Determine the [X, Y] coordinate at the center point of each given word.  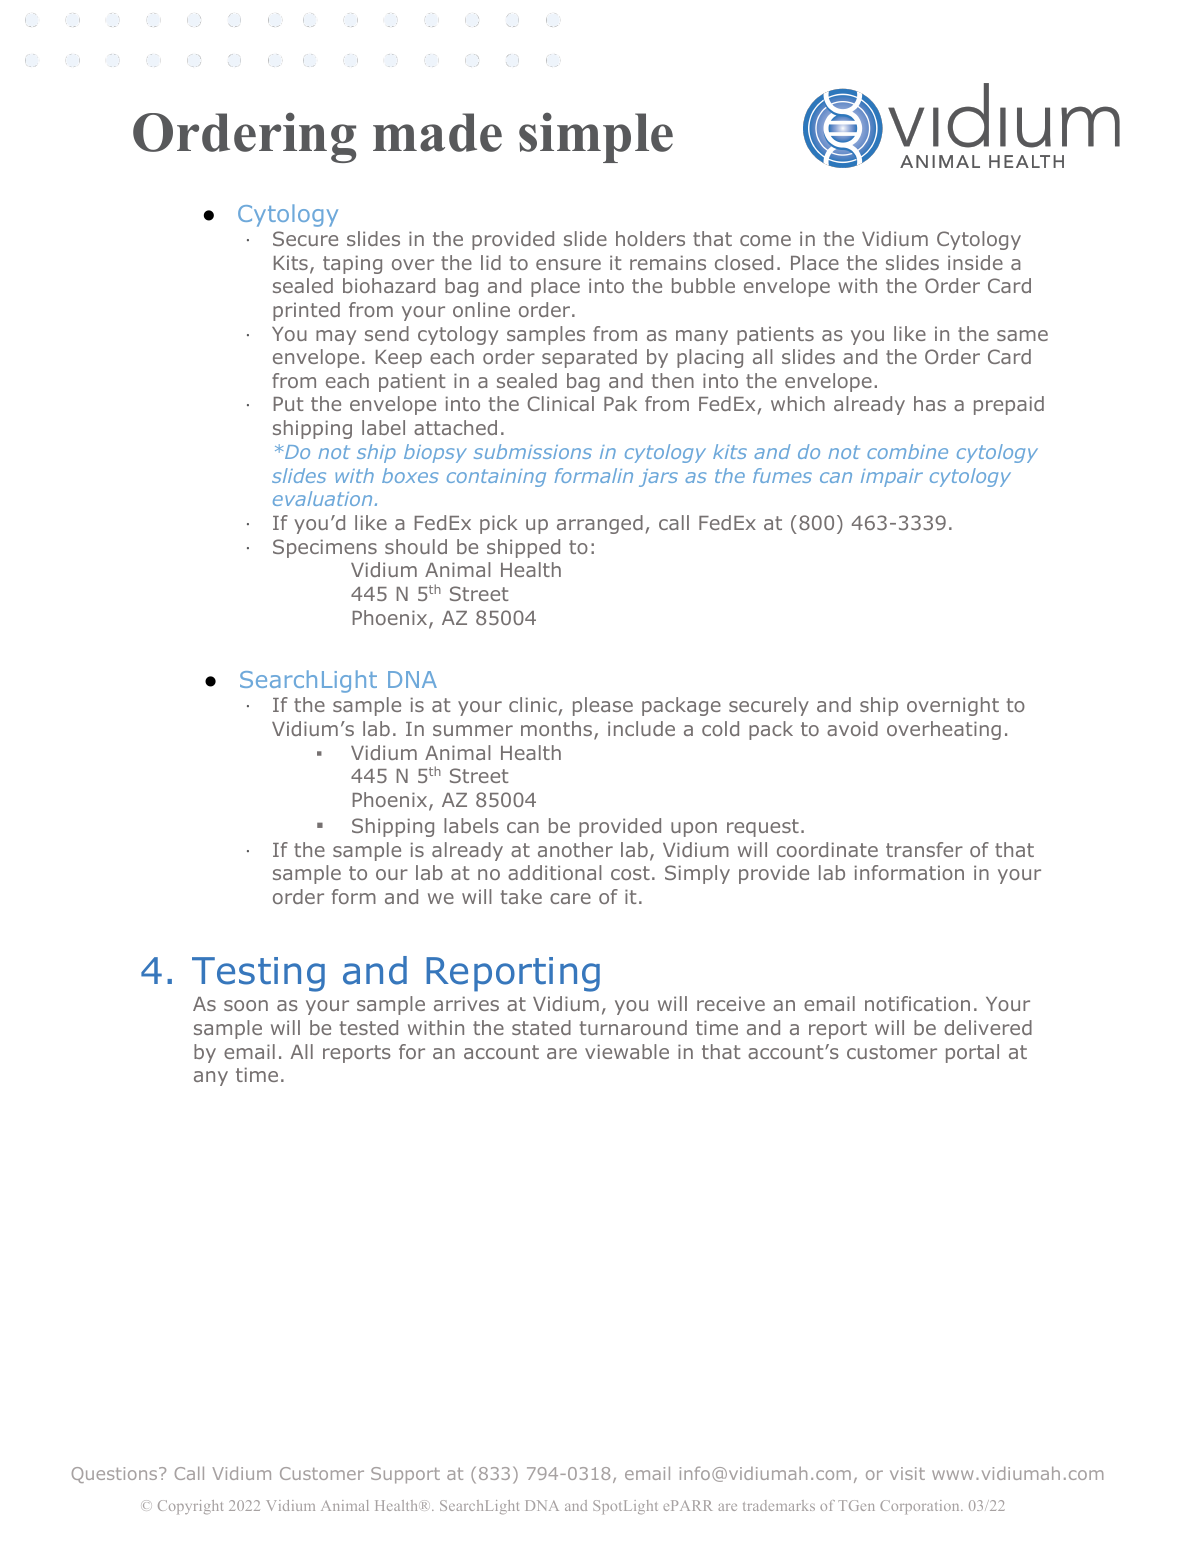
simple [596, 137]
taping [352, 264]
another [575, 849]
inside [975, 262]
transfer [924, 849]
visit [907, 1473]
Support [405, 1475]
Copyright [190, 1507]
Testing [258, 974]
